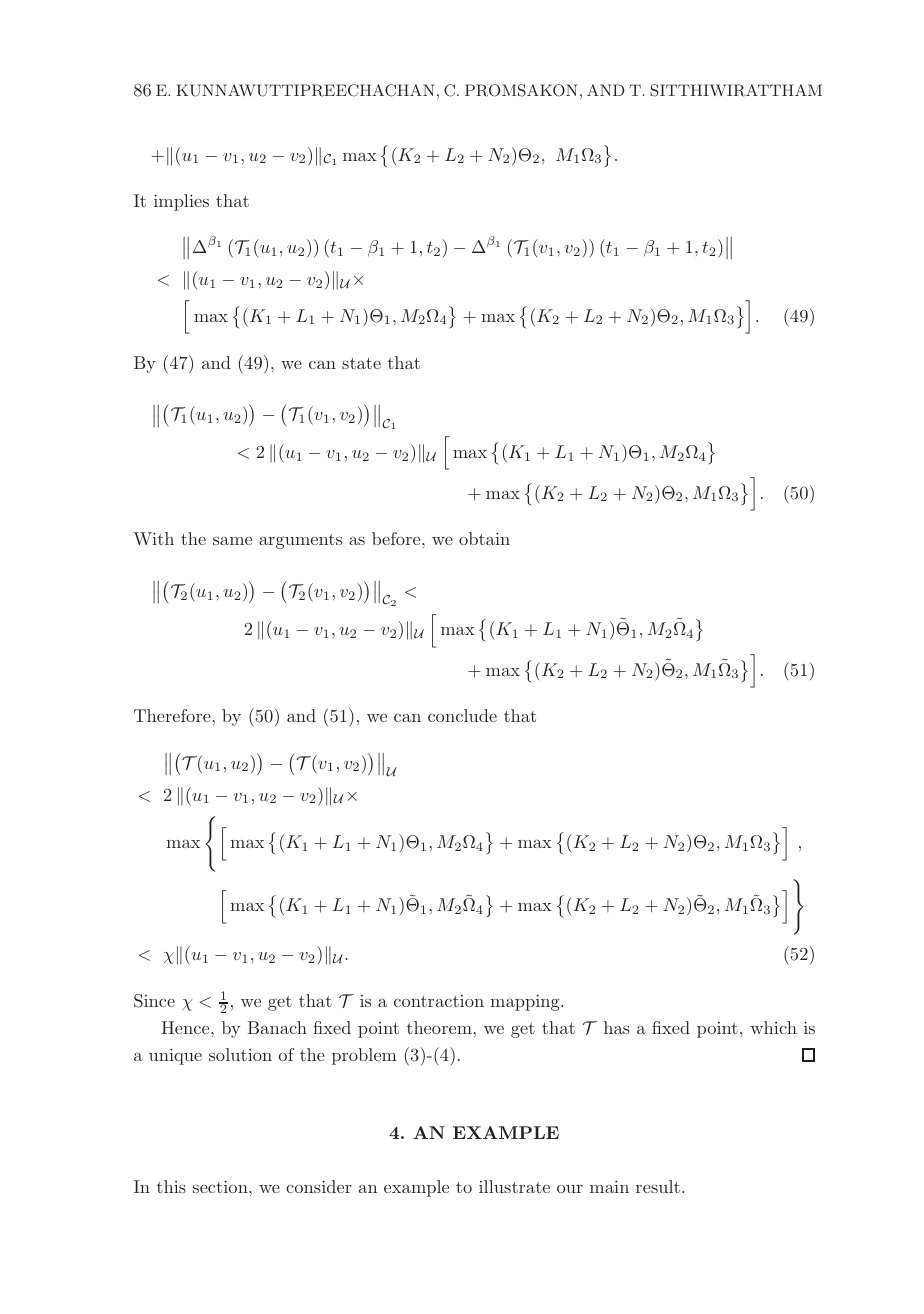  Describe the element at coordinates (361, 363) in the screenshot. I see `state` at that location.
